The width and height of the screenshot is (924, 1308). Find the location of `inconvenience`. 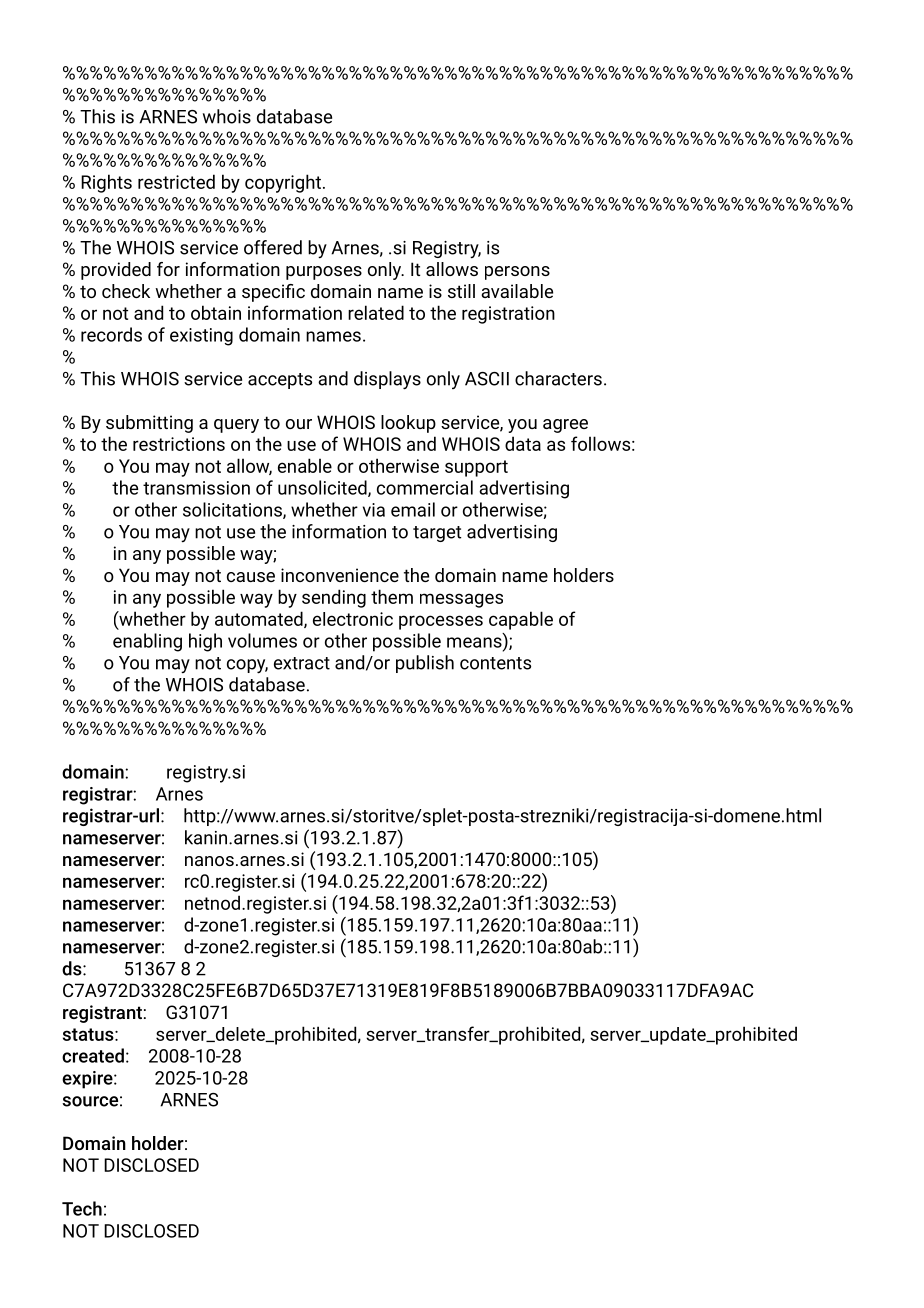

inconvenience is located at coordinates (340, 575).
